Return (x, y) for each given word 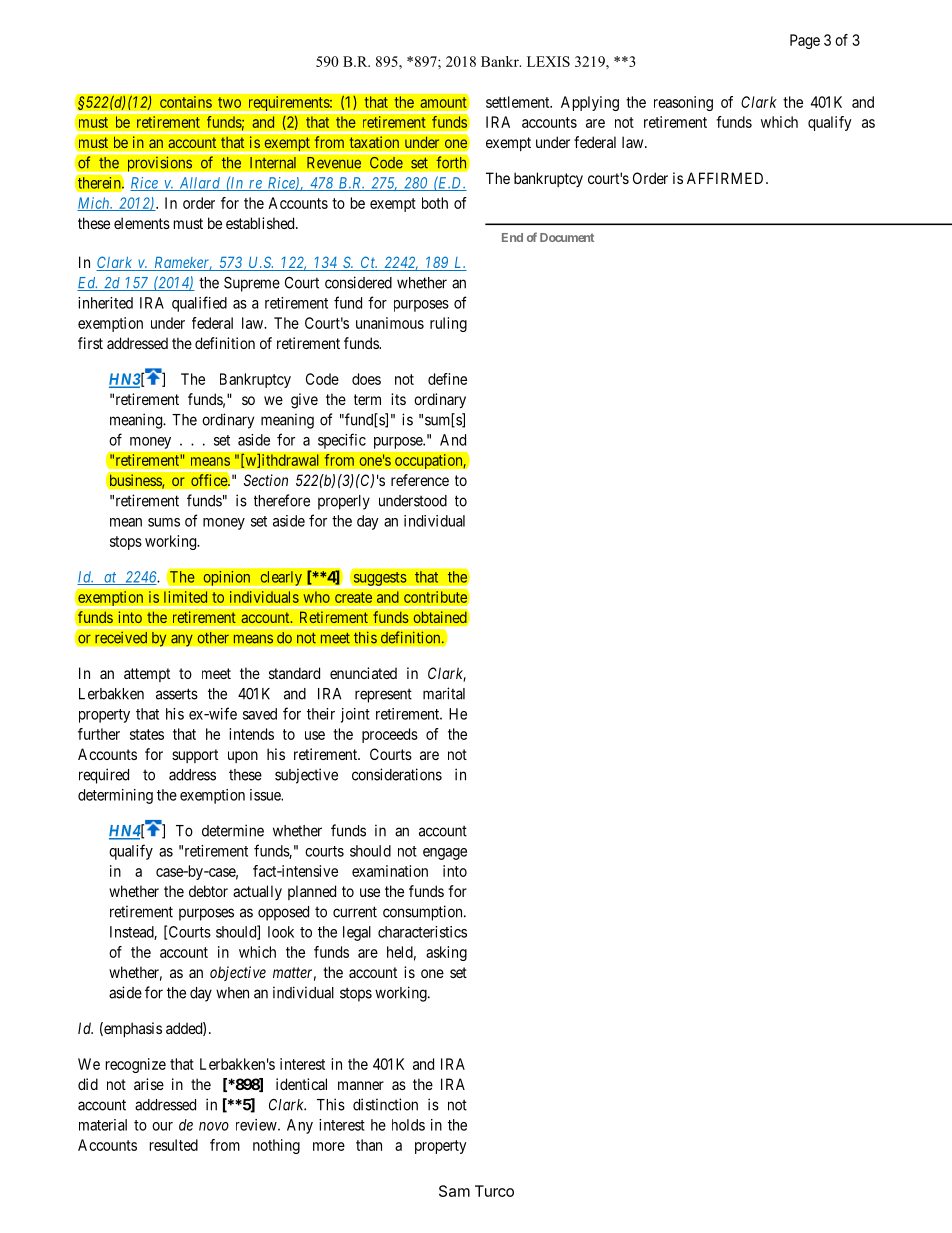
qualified (199, 304)
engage (445, 854)
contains (186, 102)
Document (567, 237)
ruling (448, 324)
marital (444, 693)
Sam (454, 1191)
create (353, 597)
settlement (519, 102)
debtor (208, 891)
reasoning (683, 103)
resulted (174, 1145)
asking (446, 953)
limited (186, 597)
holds (408, 1125)
